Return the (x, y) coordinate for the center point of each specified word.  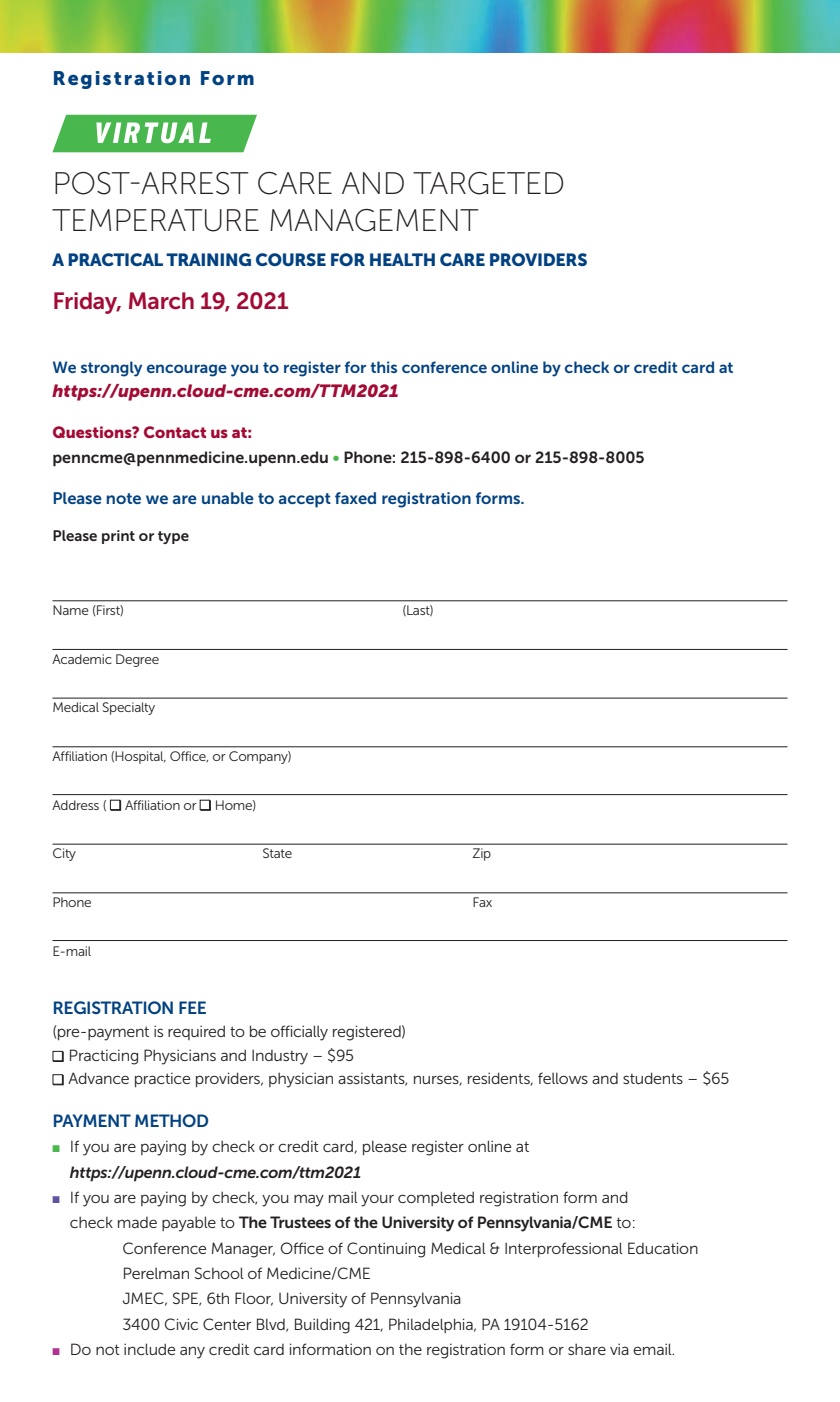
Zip (482, 854)
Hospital (140, 757)
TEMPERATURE (155, 220)
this (383, 367)
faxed (355, 498)
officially (299, 1033)
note (123, 498)
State (277, 853)
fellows (563, 1078)
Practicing (104, 1057)
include (149, 1349)
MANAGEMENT (374, 220)
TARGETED (488, 183)
